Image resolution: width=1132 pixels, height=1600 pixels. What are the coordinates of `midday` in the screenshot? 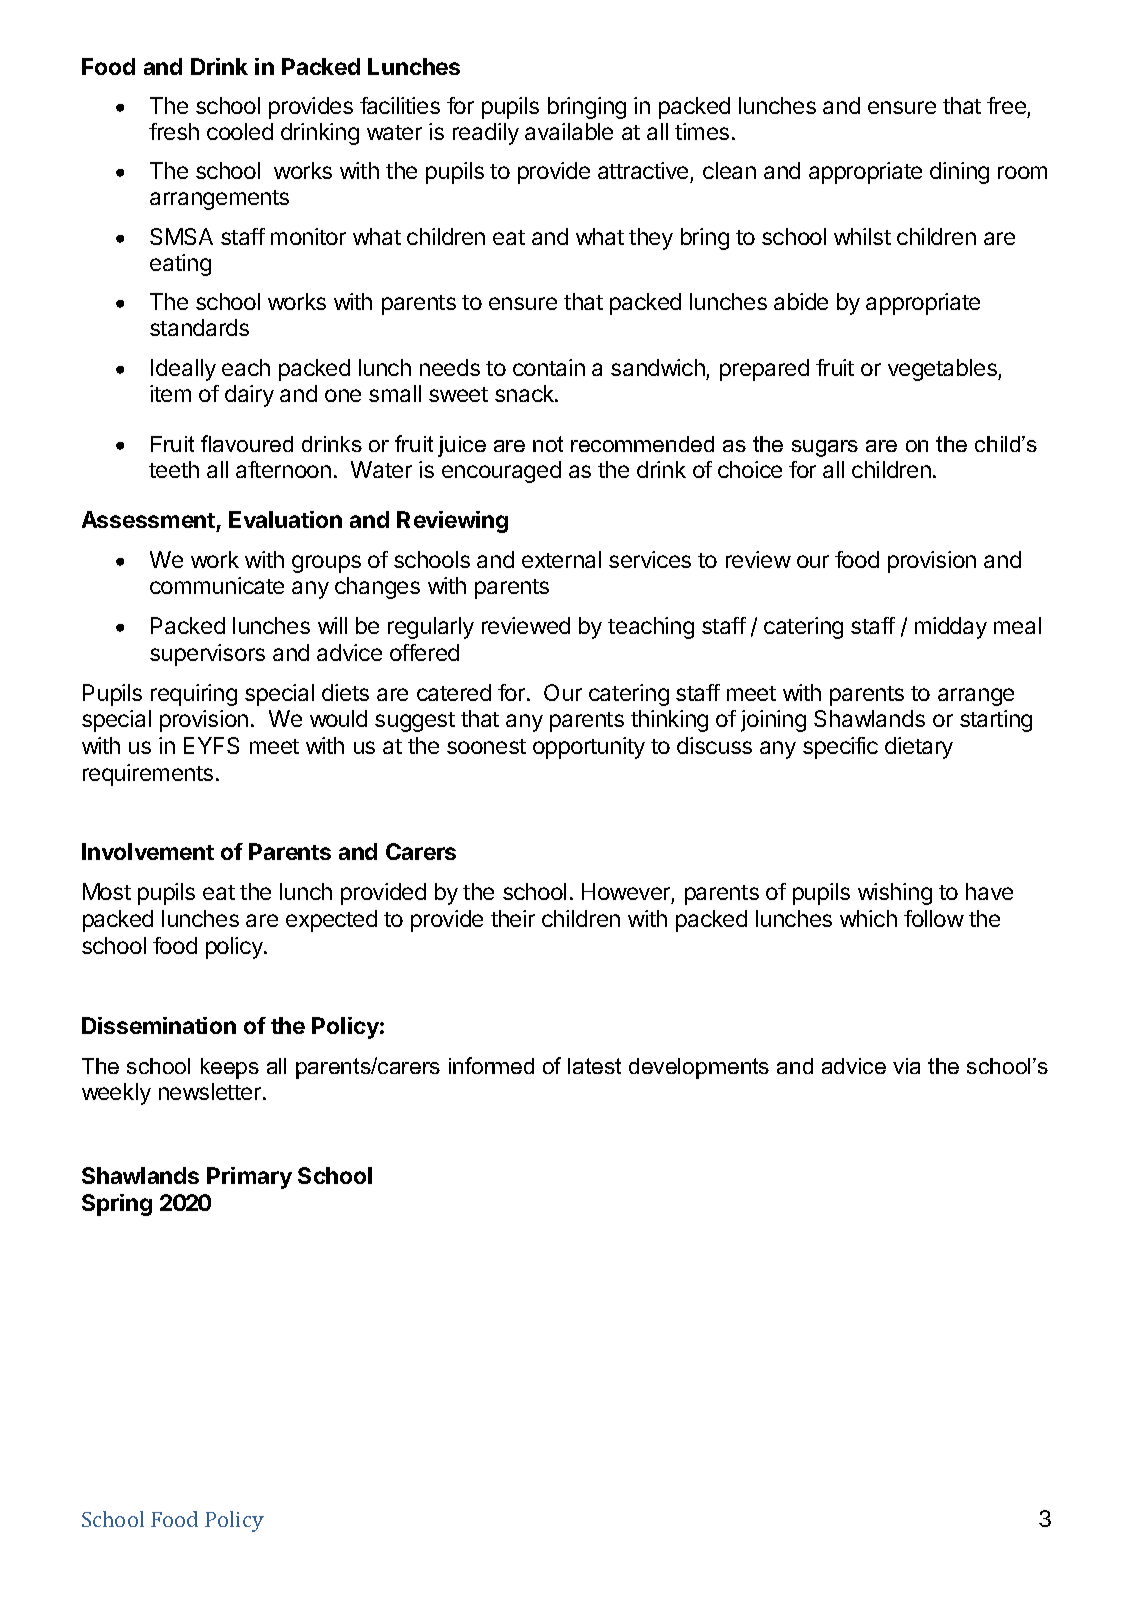 It's located at (951, 628).
